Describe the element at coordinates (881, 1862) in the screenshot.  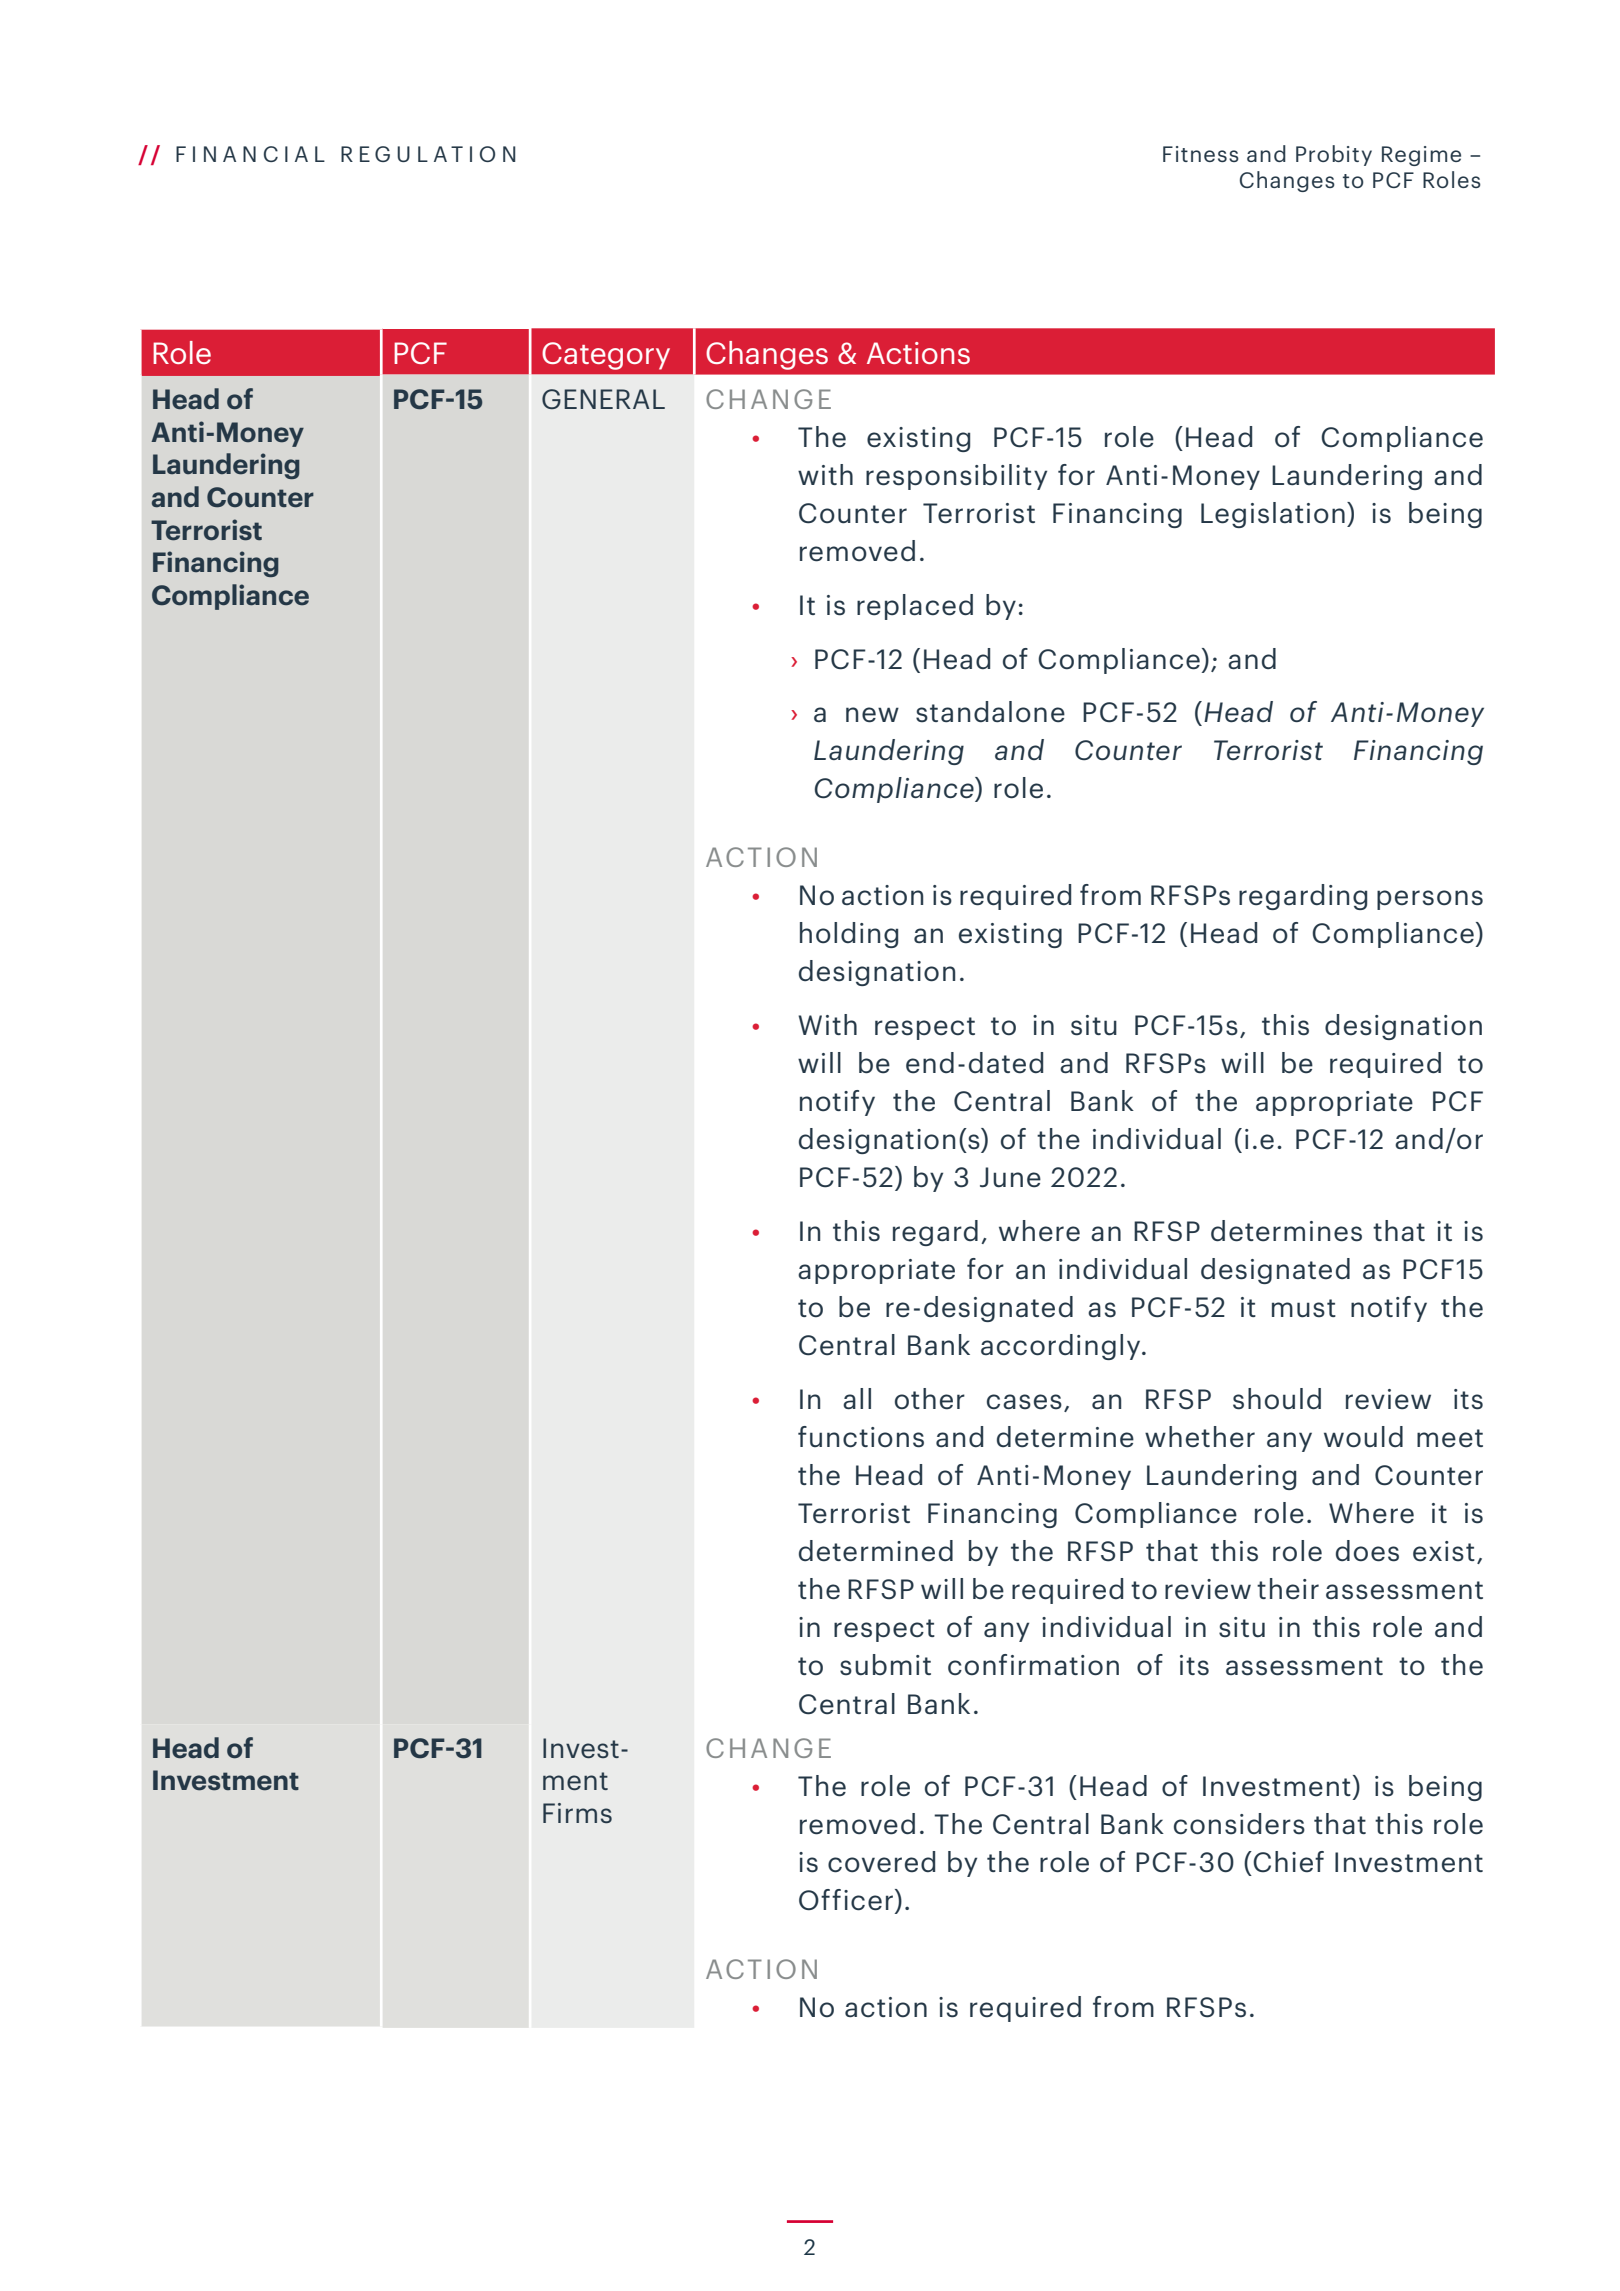
I see `covered` at that location.
